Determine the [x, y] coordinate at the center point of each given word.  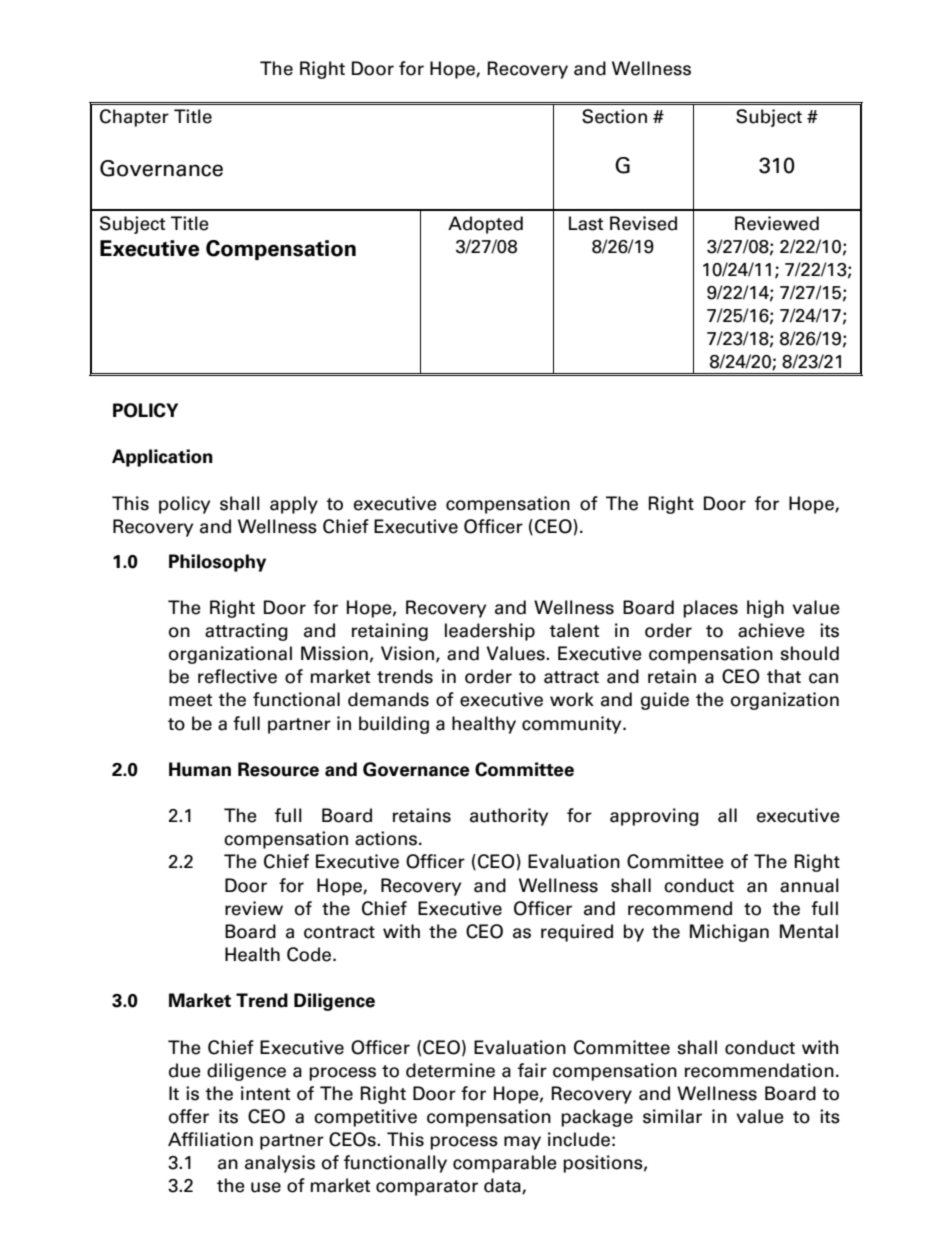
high [765, 609]
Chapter [134, 118]
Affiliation [210, 1139]
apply [294, 505]
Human [200, 769]
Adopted [485, 225]
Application [162, 458]
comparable [505, 1164]
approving [654, 817]
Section [614, 116]
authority [509, 817]
